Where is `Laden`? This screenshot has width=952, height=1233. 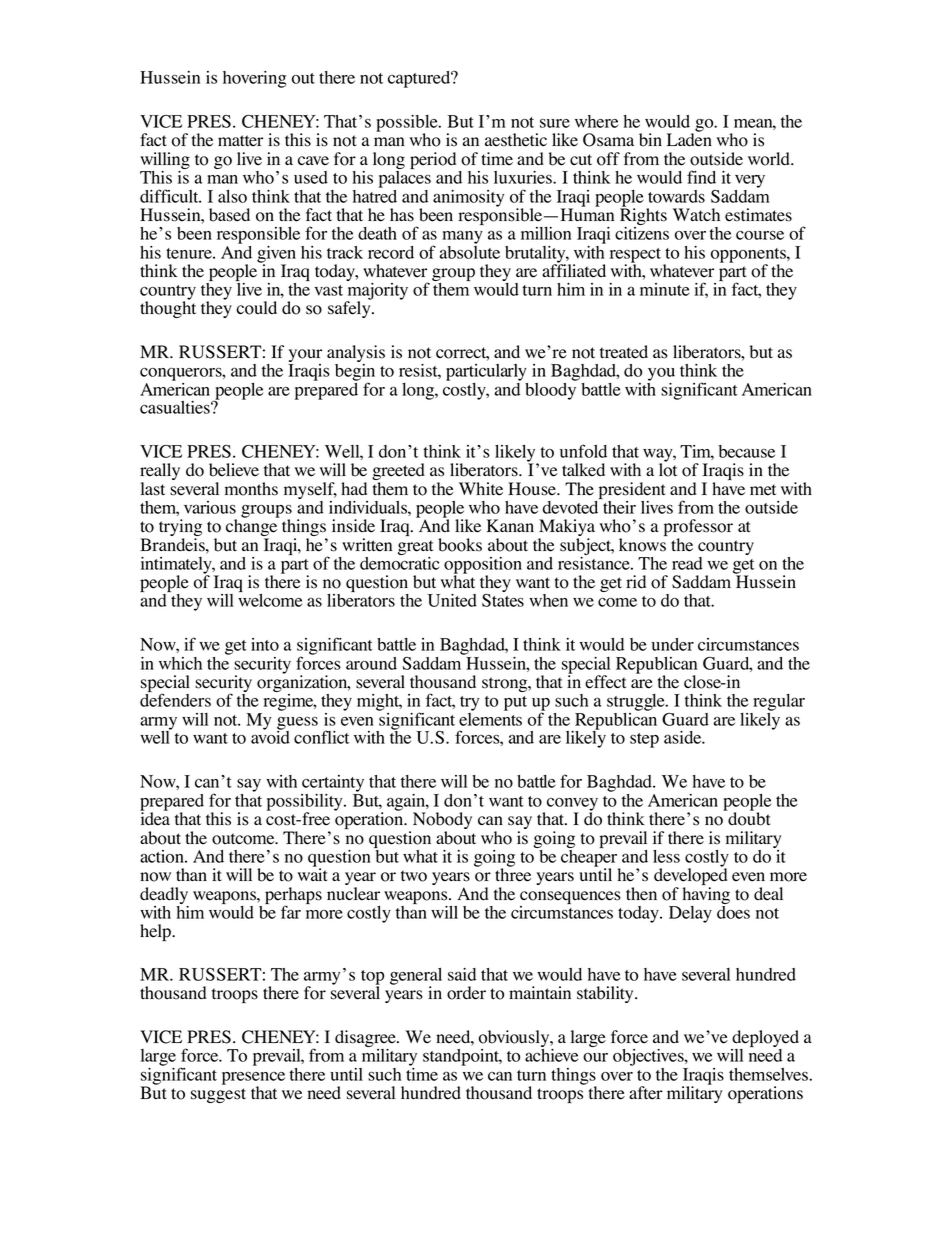
Laden is located at coordinates (689, 139).
